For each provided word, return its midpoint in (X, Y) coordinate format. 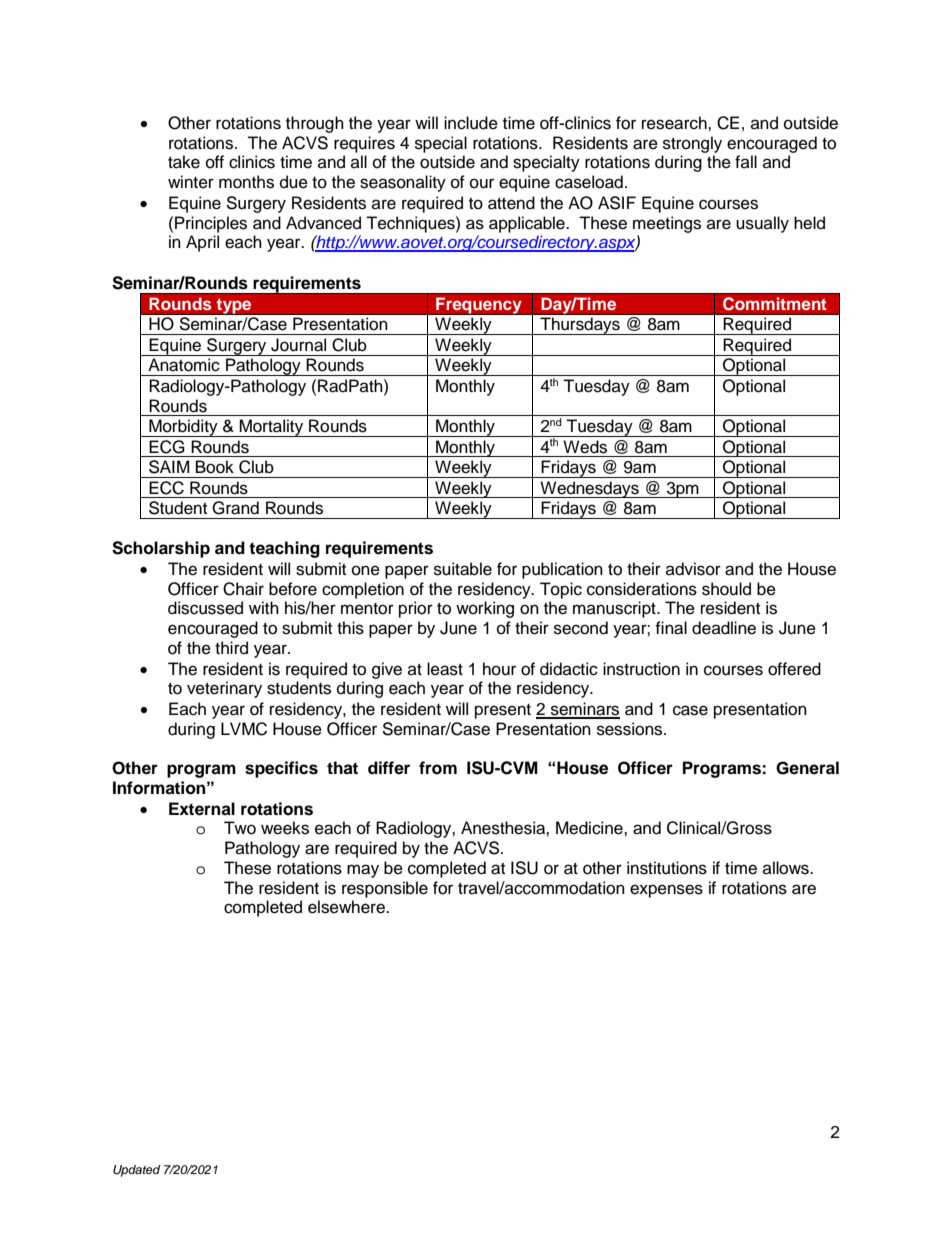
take (184, 162)
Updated (136, 1171)
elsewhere (347, 907)
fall (746, 161)
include (471, 123)
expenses (666, 891)
